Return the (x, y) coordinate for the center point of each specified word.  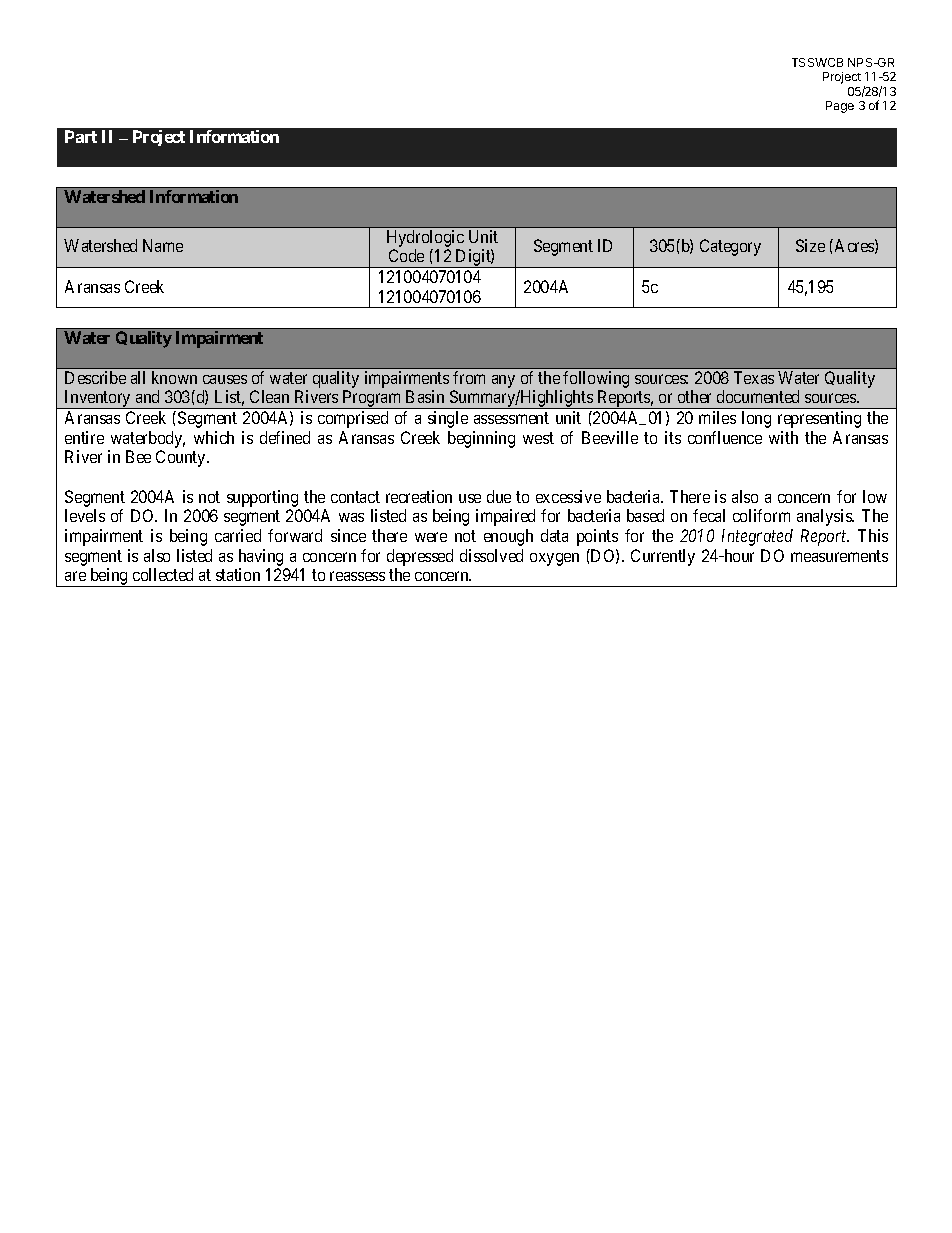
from (469, 377)
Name (163, 245)
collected (163, 574)
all (138, 377)
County (182, 458)
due (499, 496)
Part (81, 136)
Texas (754, 377)
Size (810, 245)
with (783, 437)
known (174, 377)
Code (406, 255)
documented (758, 396)
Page (840, 107)
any (503, 381)
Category (730, 247)
